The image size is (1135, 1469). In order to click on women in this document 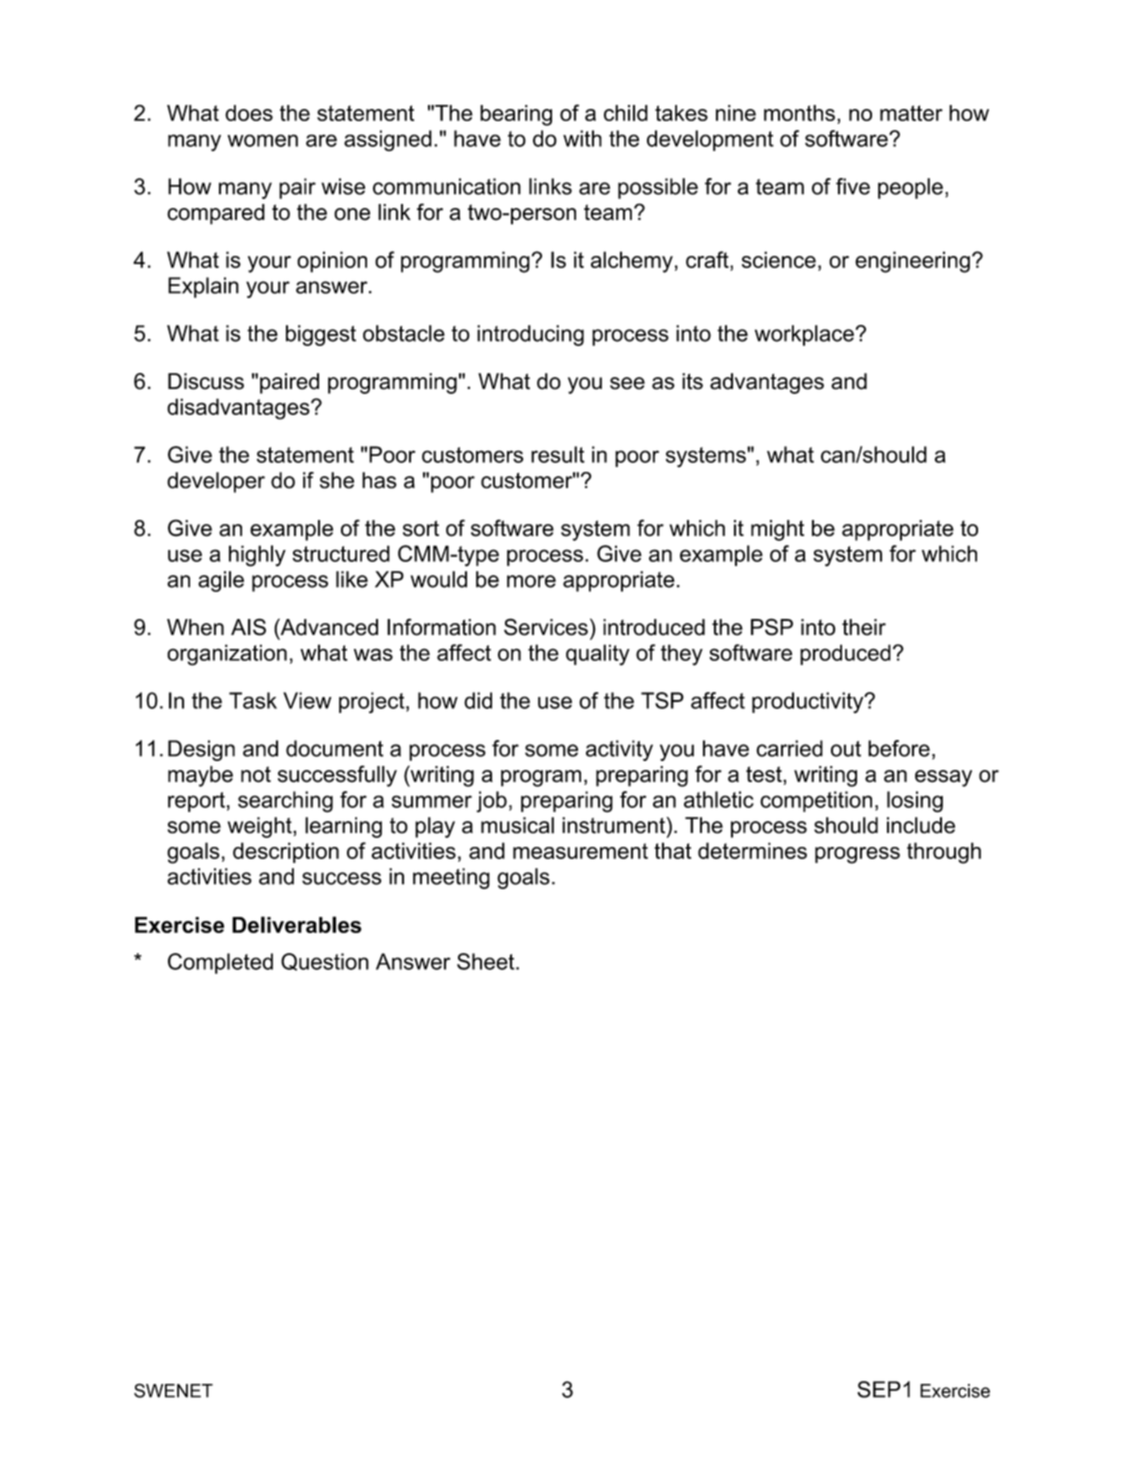, I will do `click(263, 140)`.
